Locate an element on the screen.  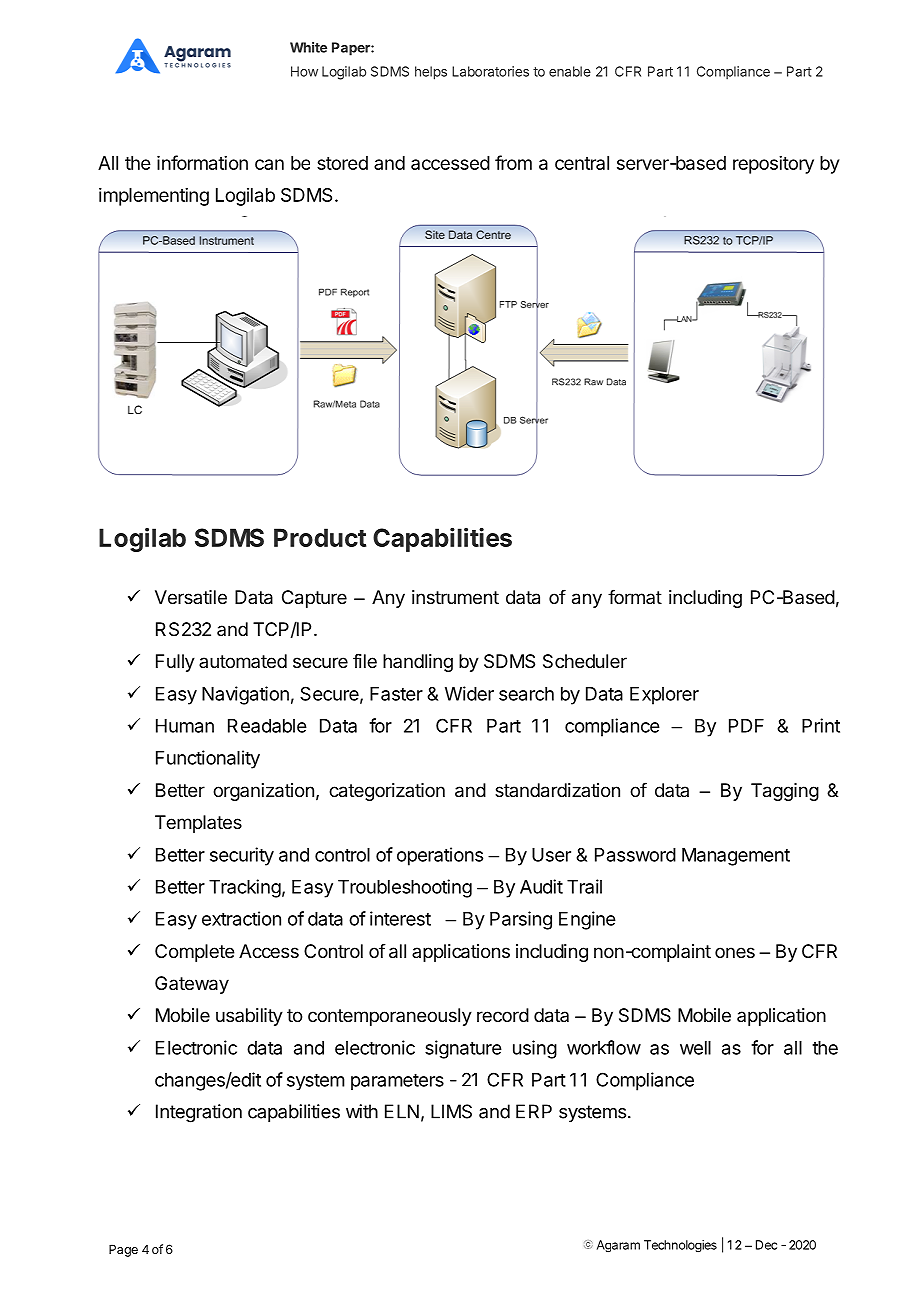
Parsing is located at coordinates (521, 920).
